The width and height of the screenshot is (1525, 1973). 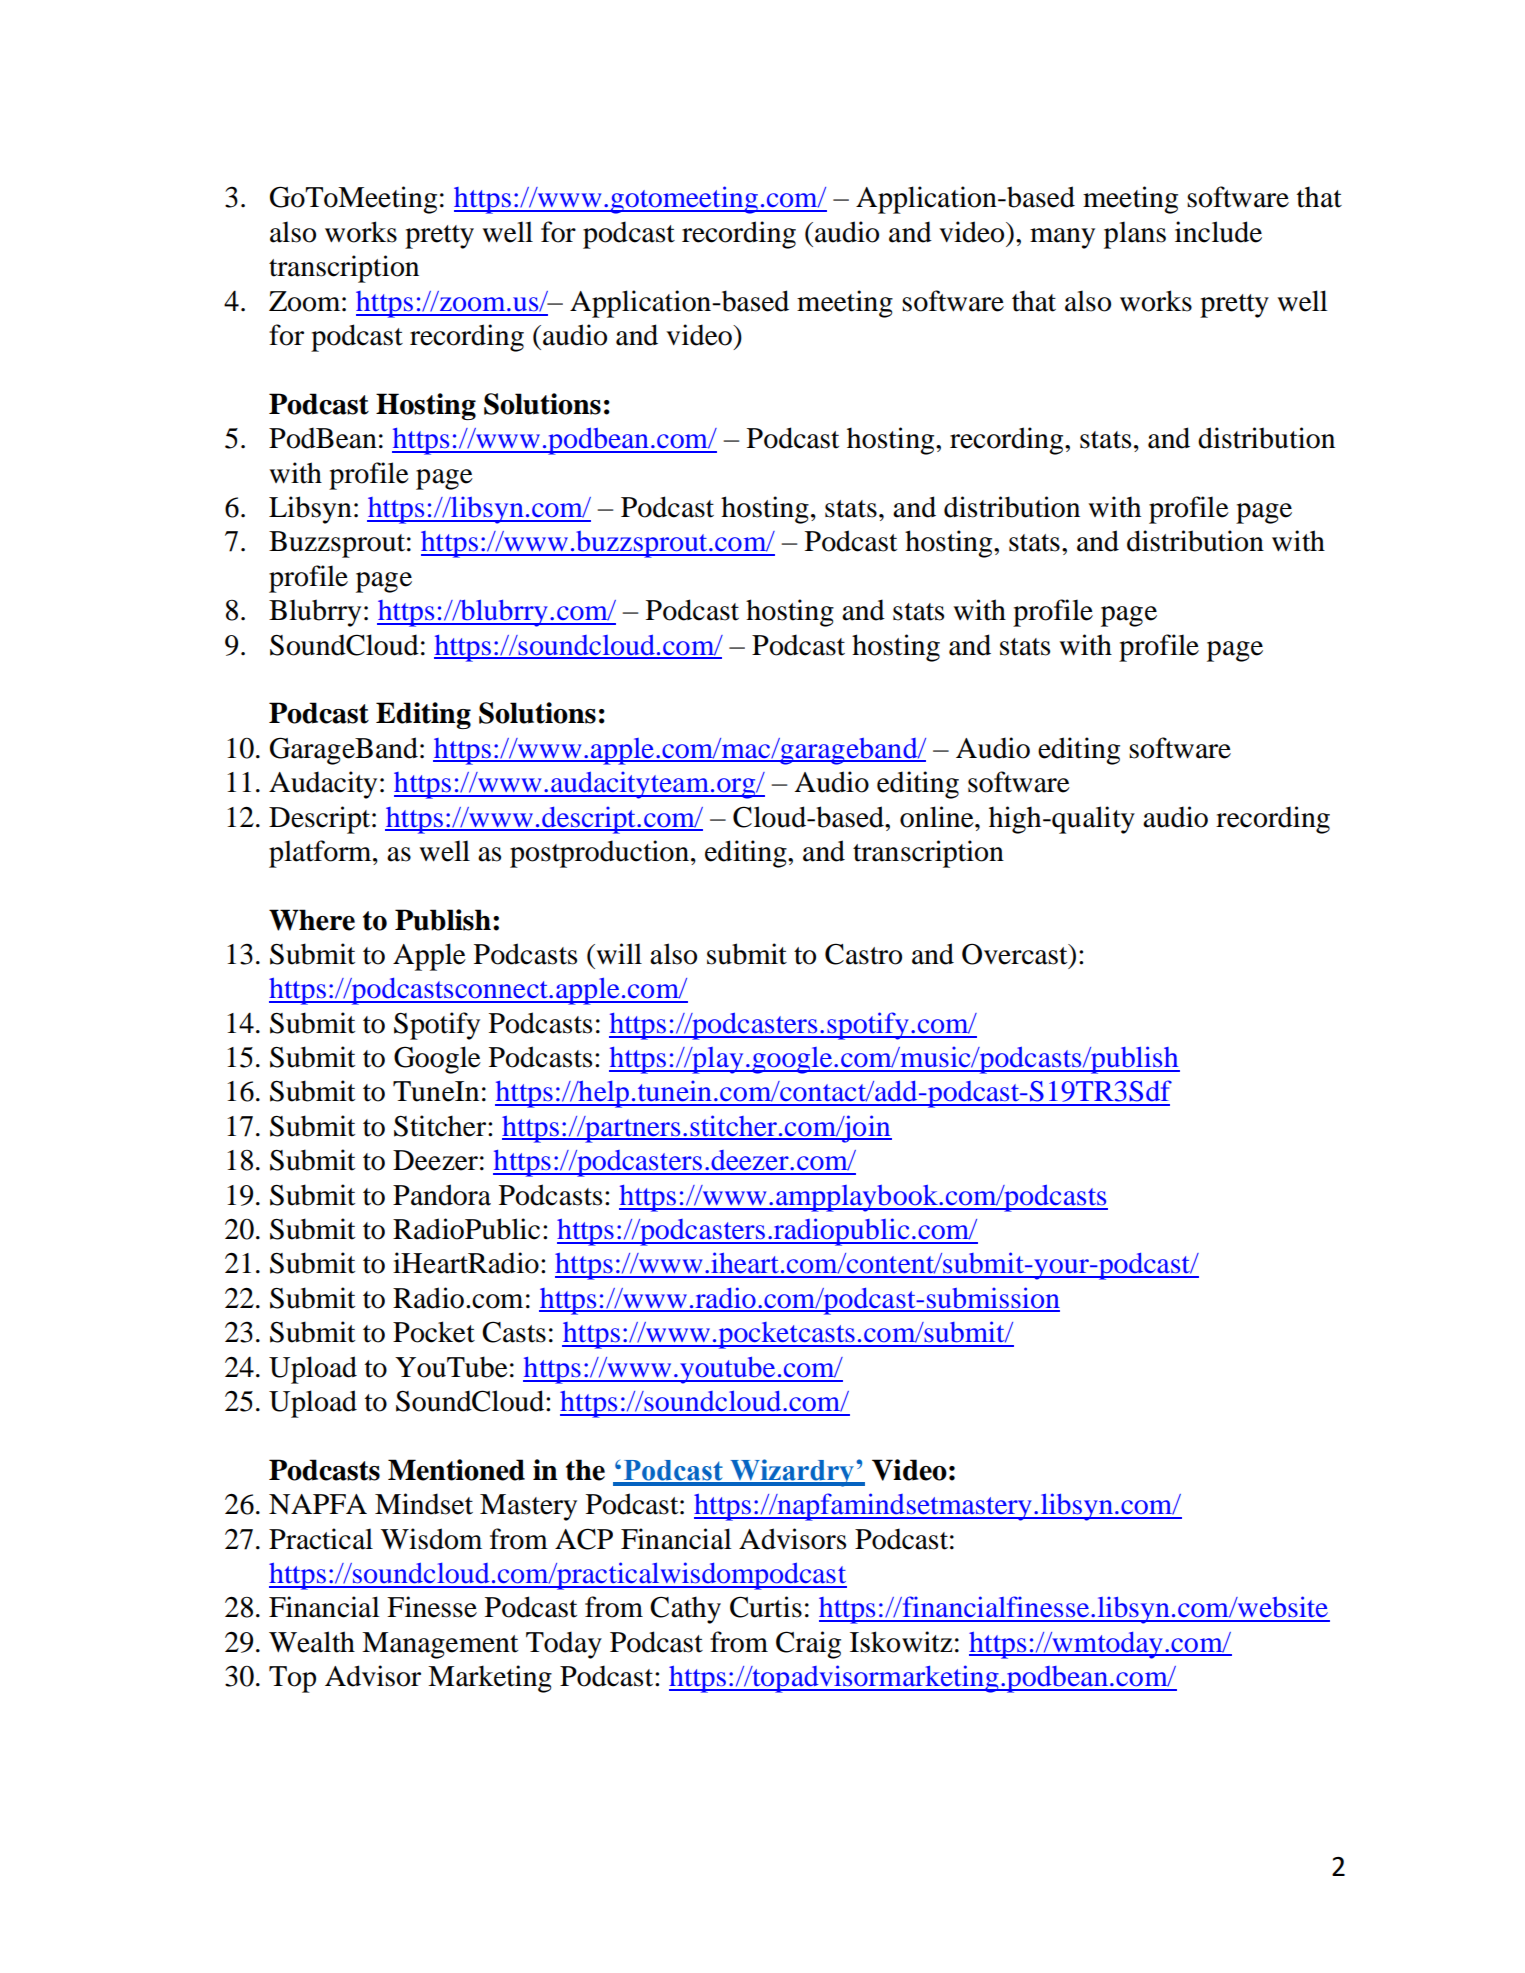 What do you see at coordinates (1016, 954) in the screenshot?
I see `Overcast` at bounding box center [1016, 954].
